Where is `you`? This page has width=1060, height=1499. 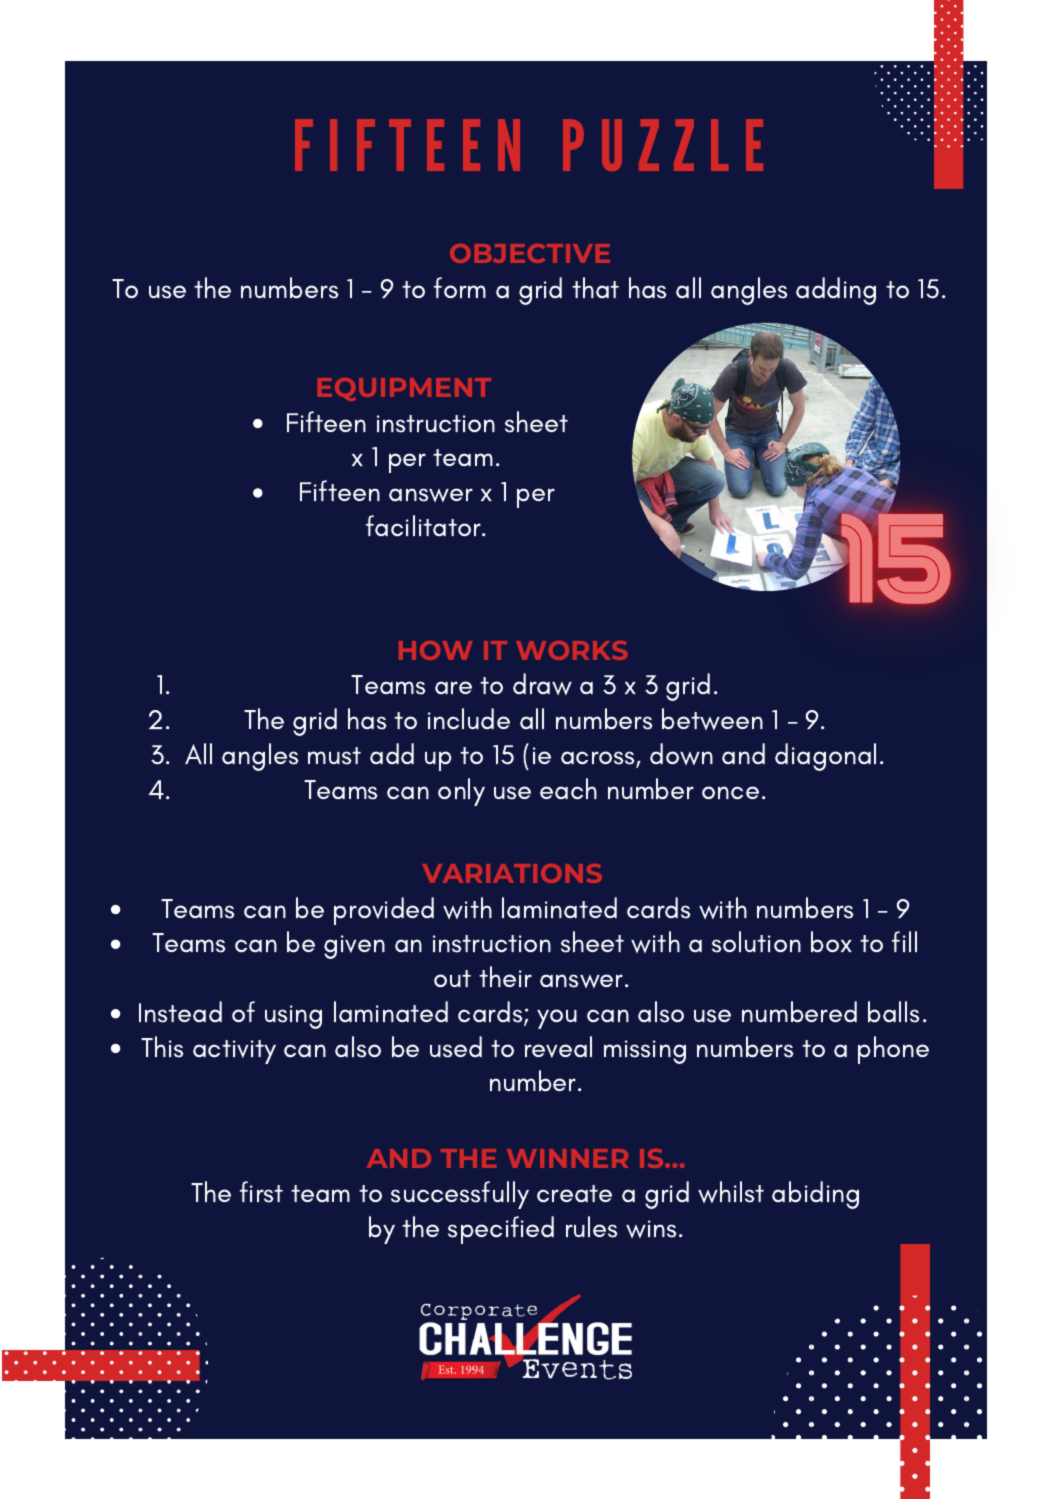 you is located at coordinates (557, 1019).
